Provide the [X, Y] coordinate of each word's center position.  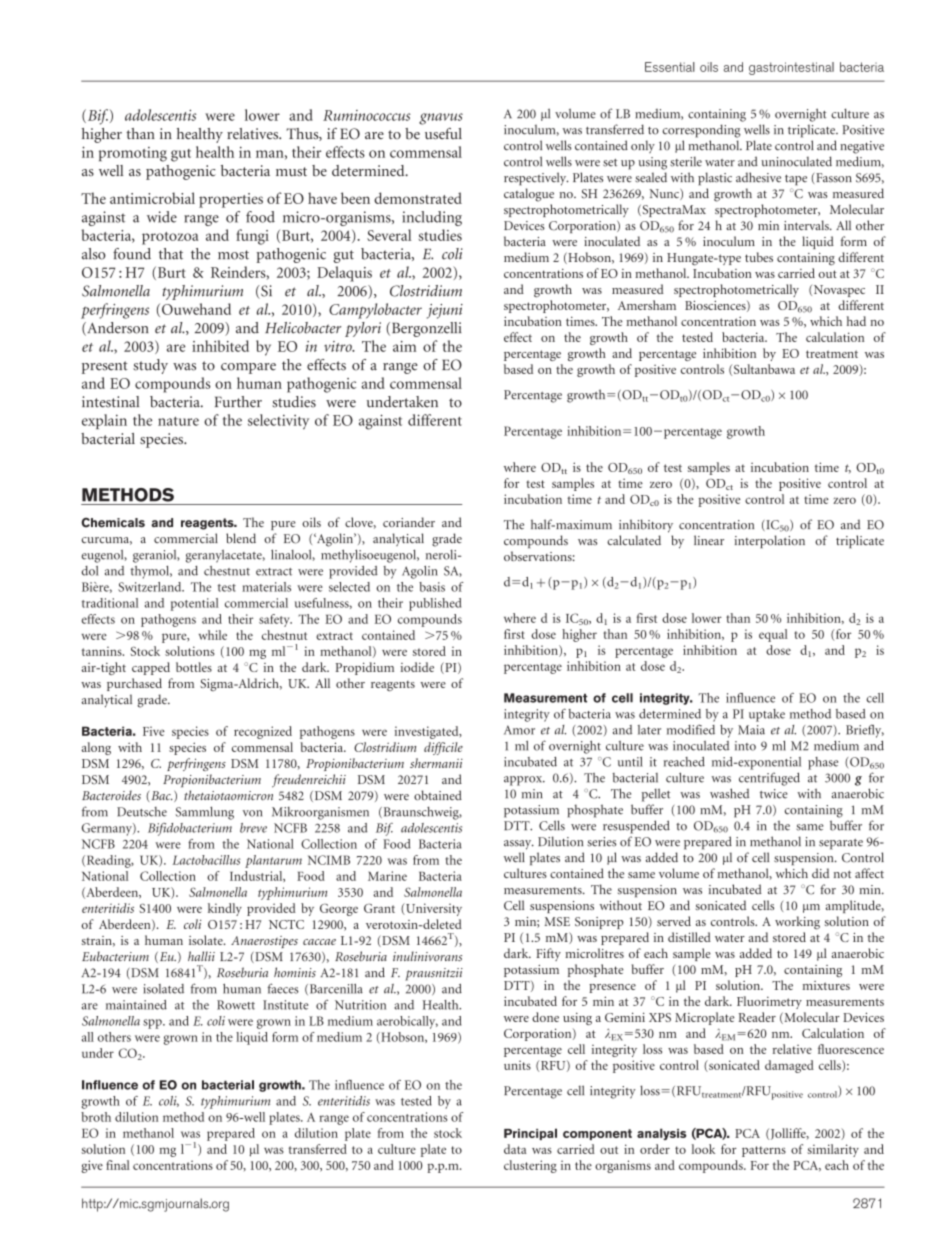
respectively [536, 179]
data [515, 1149]
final [118, 1165]
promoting [133, 154]
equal [773, 635]
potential [195, 604]
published [435, 604]
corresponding [701, 131]
